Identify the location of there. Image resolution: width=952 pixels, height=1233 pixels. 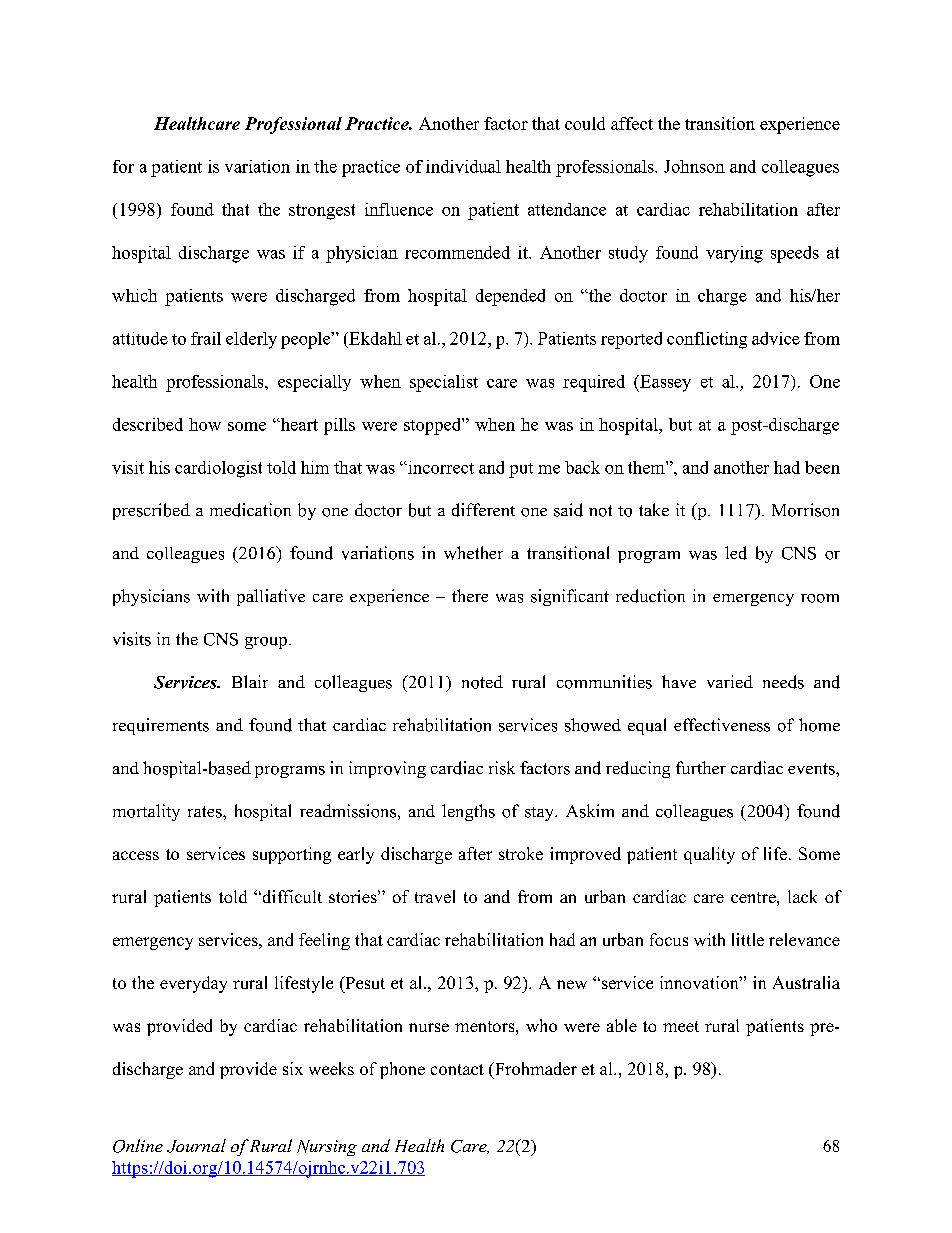
(470, 595).
